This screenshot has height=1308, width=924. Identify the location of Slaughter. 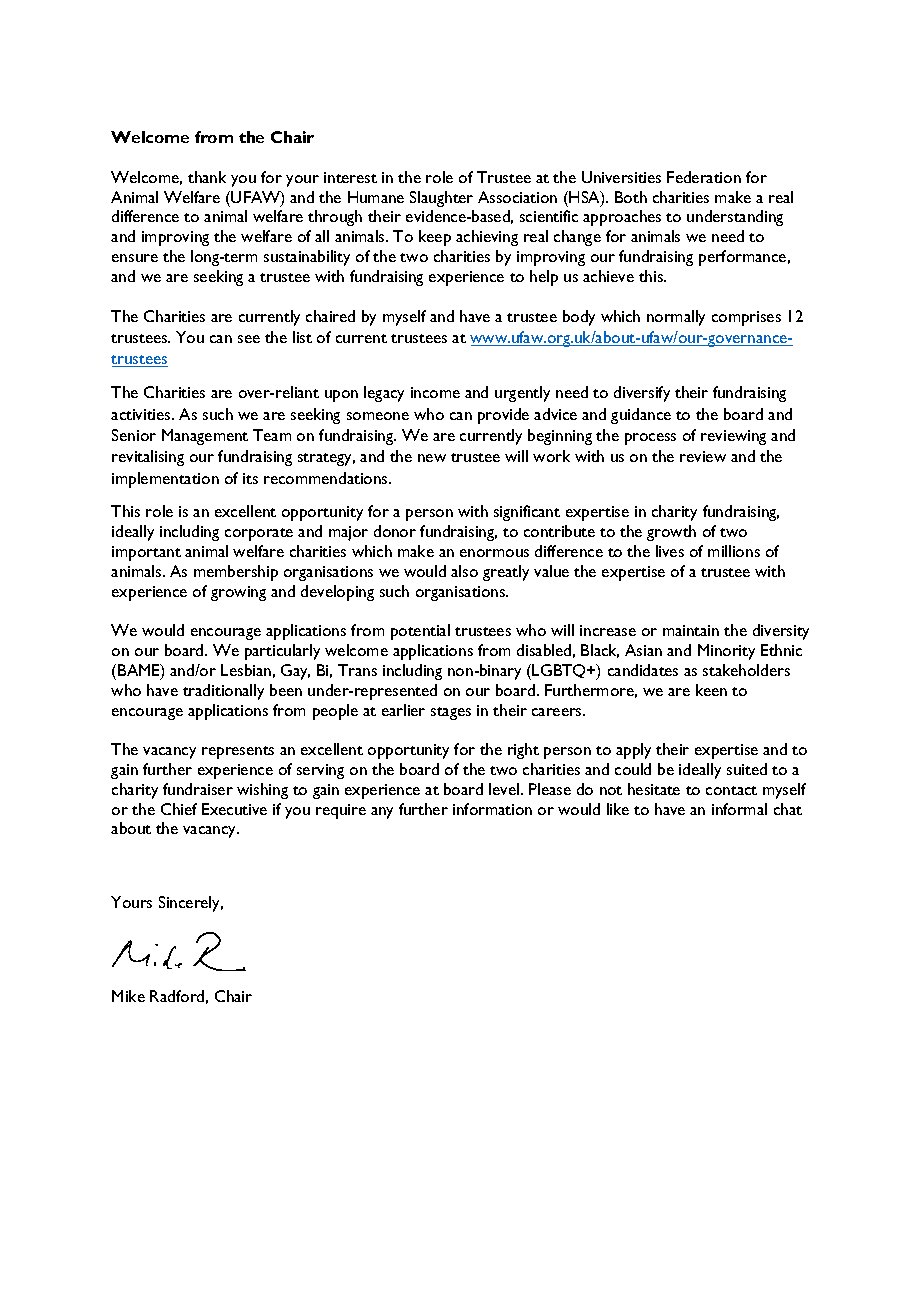
(441, 199).
